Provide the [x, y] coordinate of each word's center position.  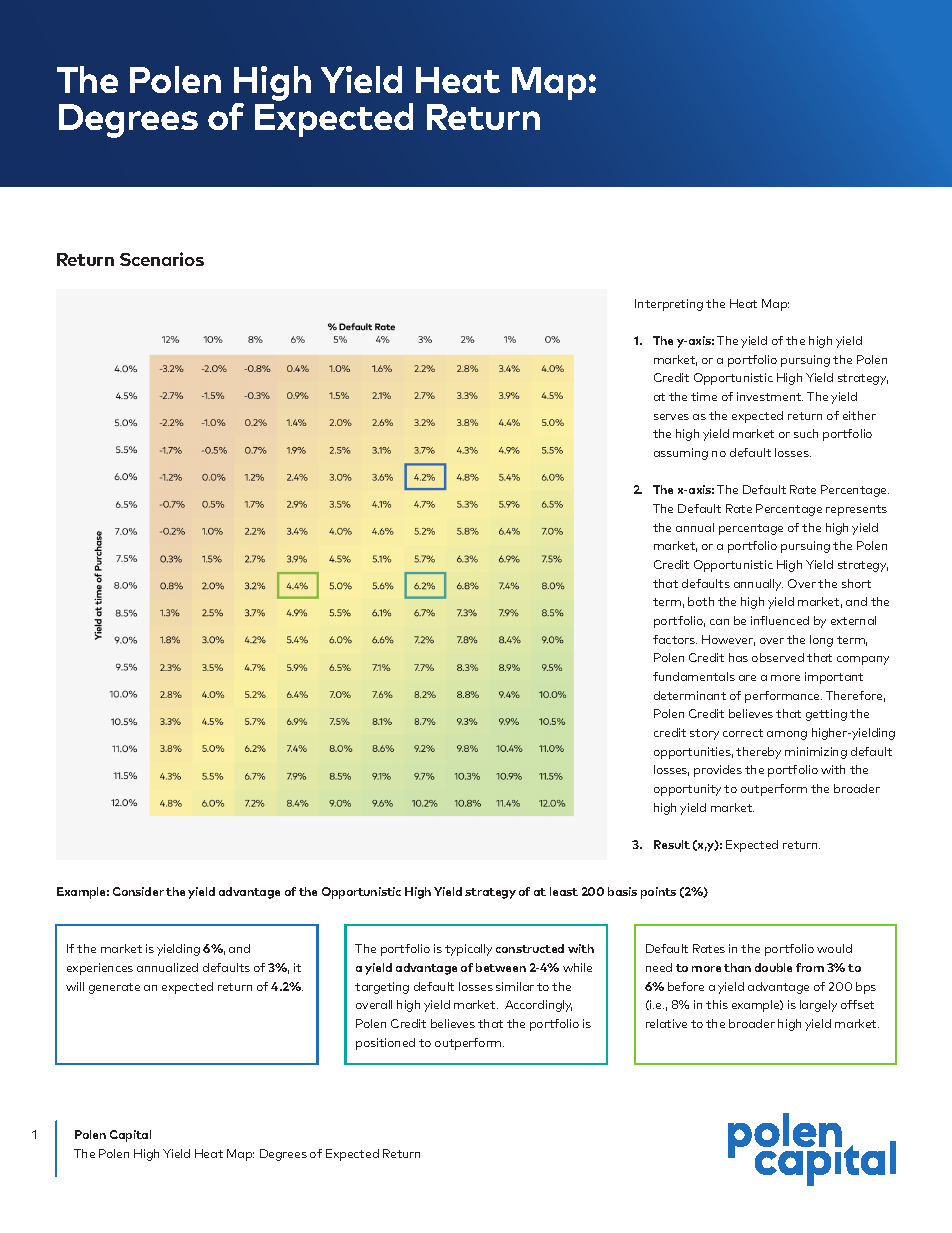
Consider [138, 891]
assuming [681, 454]
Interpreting [669, 305]
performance [783, 697]
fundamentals [694, 676]
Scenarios [162, 259]
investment [770, 396]
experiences [100, 969]
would [834, 948]
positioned [385, 1044]
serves [671, 417]
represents [856, 510]
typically [468, 950]
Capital [130, 1136]
